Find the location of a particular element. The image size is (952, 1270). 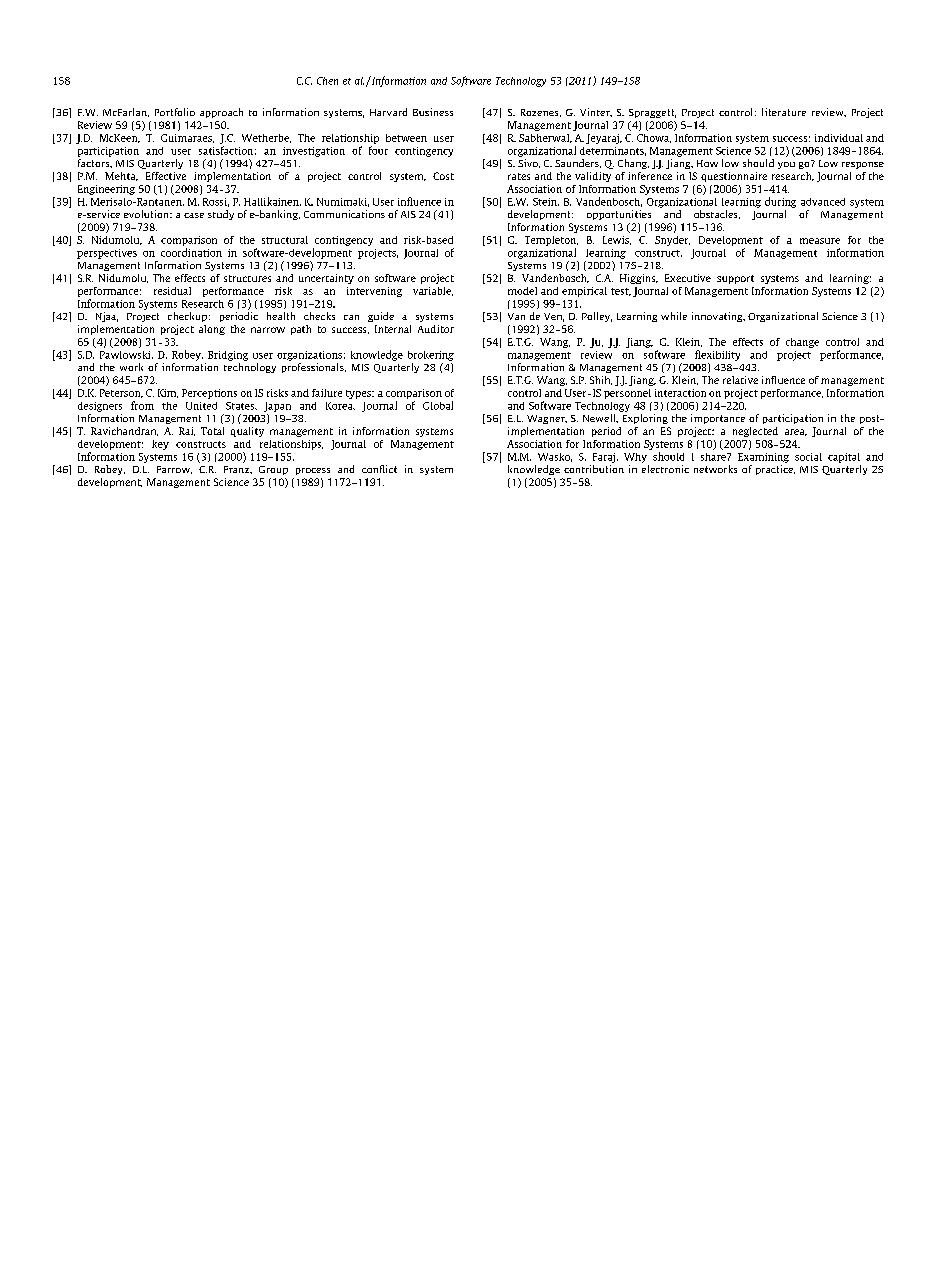

Effective is located at coordinates (166, 176).
